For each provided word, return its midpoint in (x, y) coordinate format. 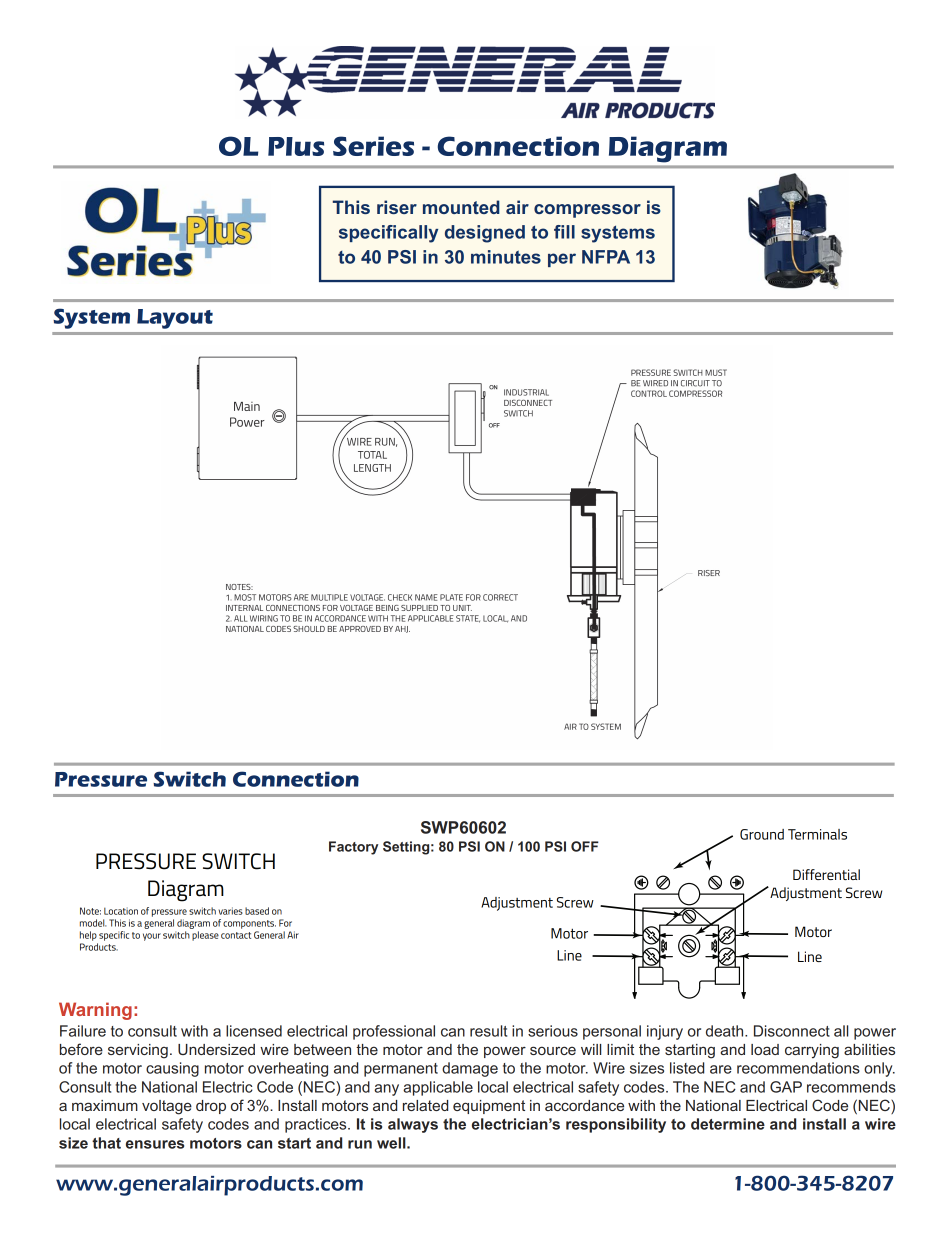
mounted (461, 207)
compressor (587, 211)
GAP (786, 1087)
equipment (489, 1107)
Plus (296, 146)
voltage (167, 1107)
